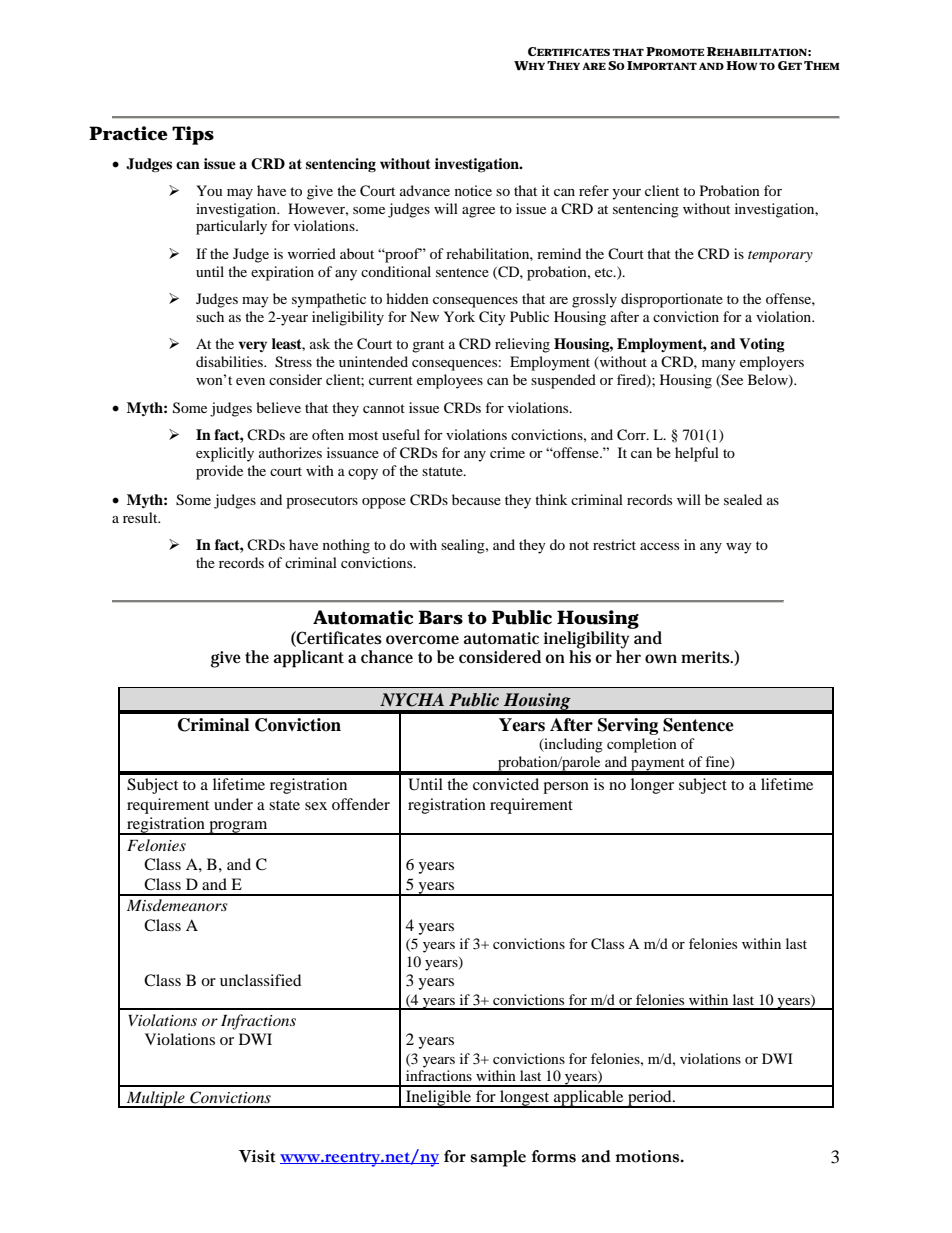 The image size is (952, 1233). I want to click on notice, so click(473, 190).
